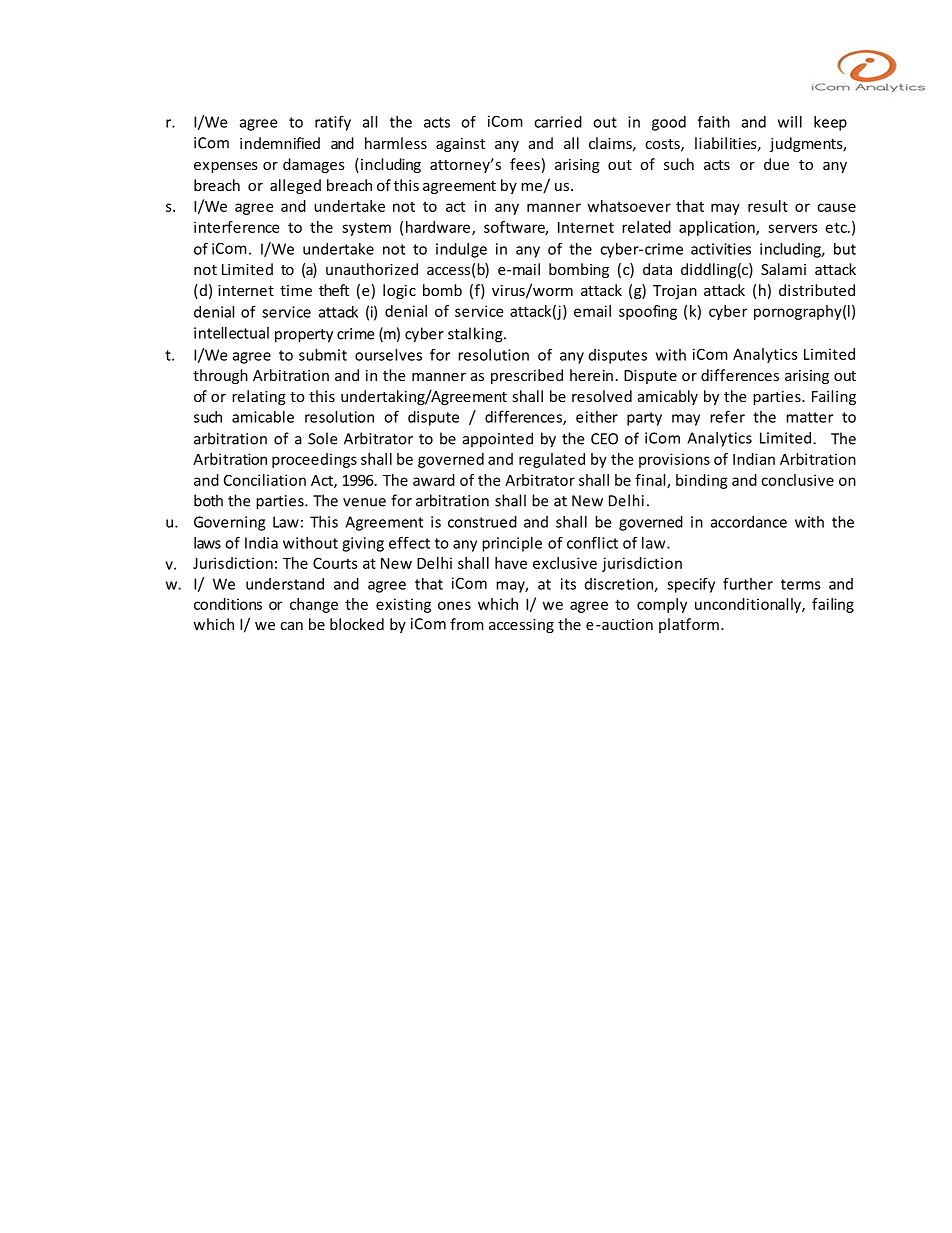 This page has height=1233, width=952. I want to click on indemnified, so click(280, 143).
